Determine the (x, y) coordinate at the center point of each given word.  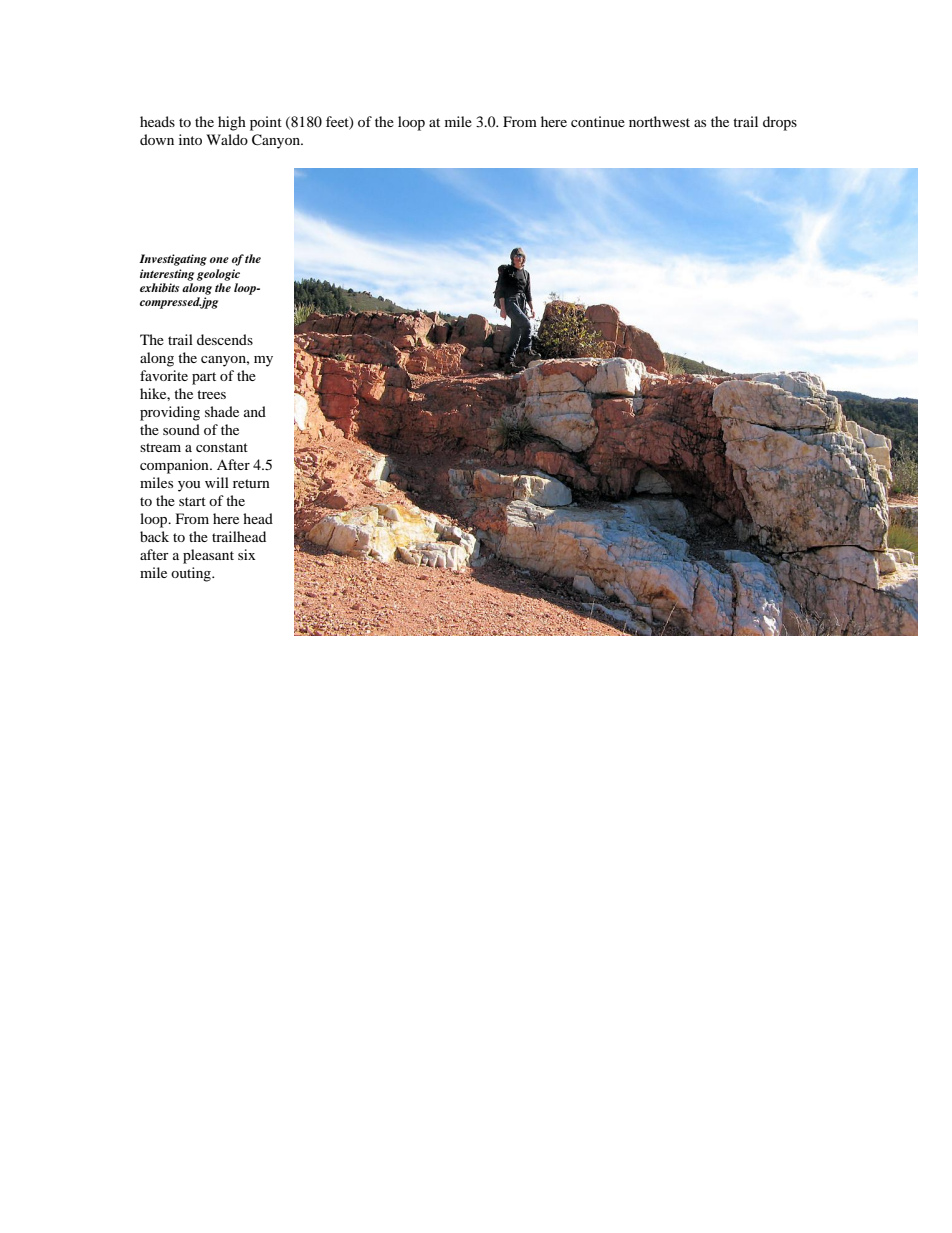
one (219, 260)
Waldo (227, 139)
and (255, 411)
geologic (218, 275)
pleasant (208, 556)
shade (222, 411)
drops (780, 123)
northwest (659, 121)
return (251, 483)
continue (598, 121)
